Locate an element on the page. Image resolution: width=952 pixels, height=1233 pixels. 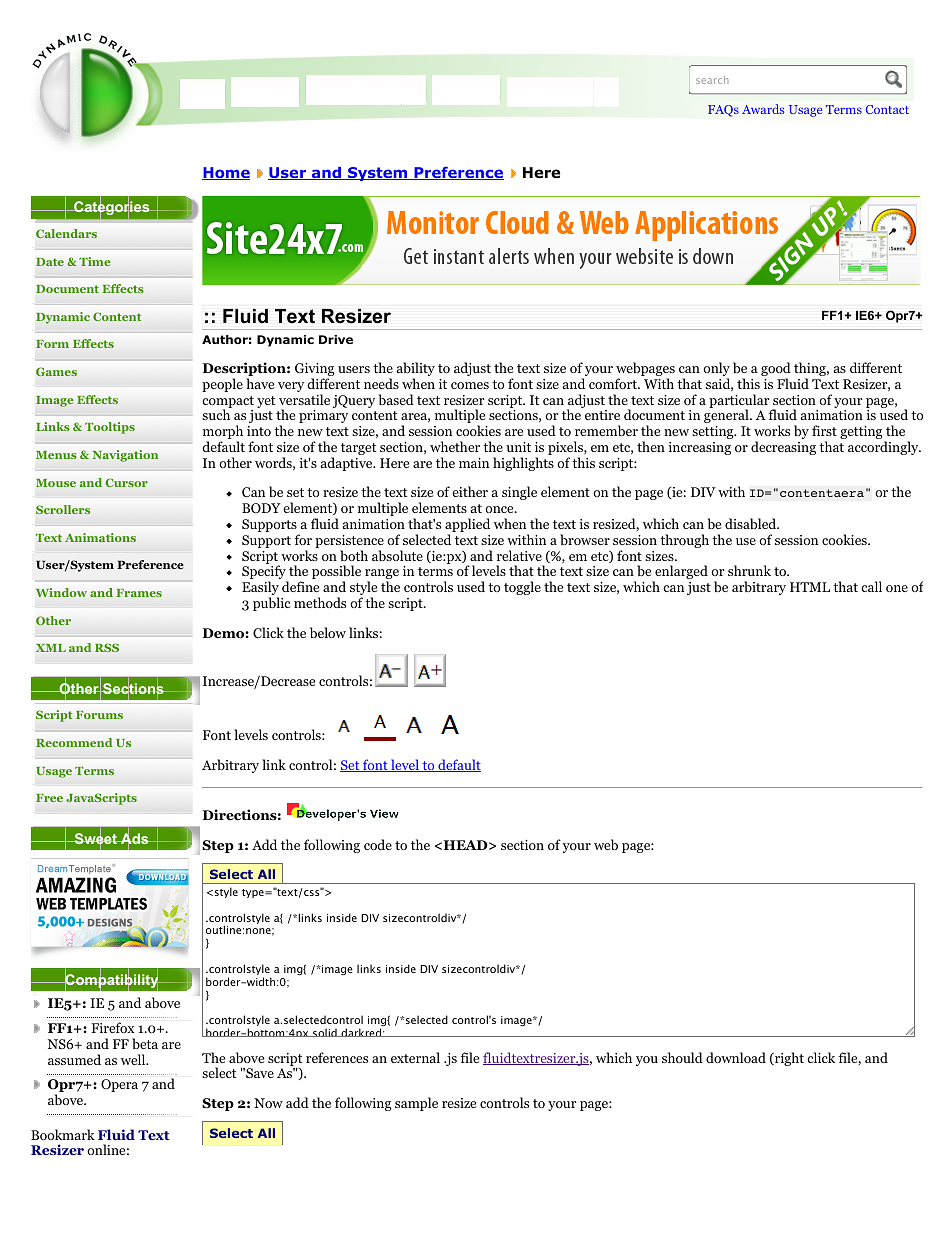
decreasing is located at coordinates (783, 448).
